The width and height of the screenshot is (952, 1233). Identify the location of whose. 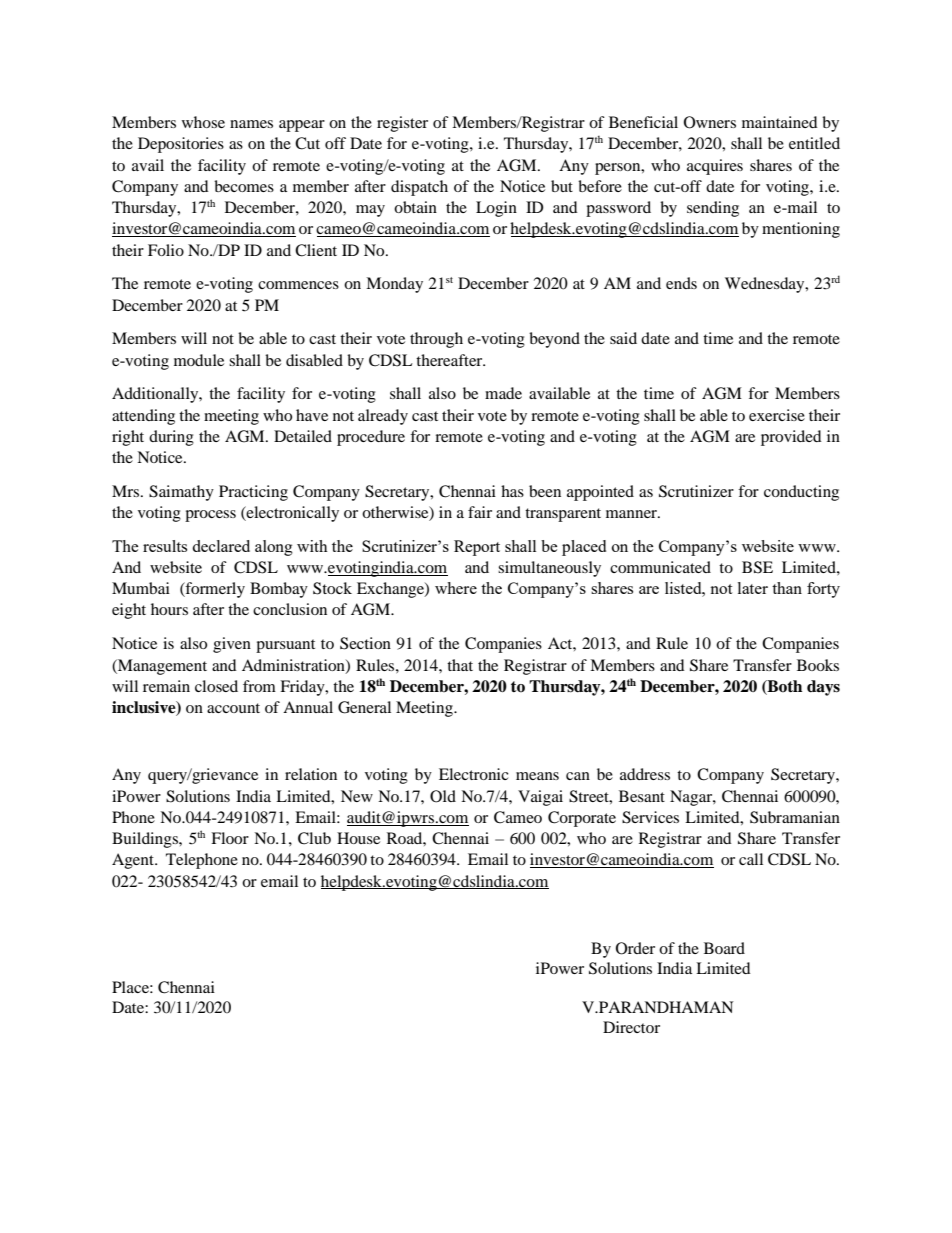
(203, 122).
